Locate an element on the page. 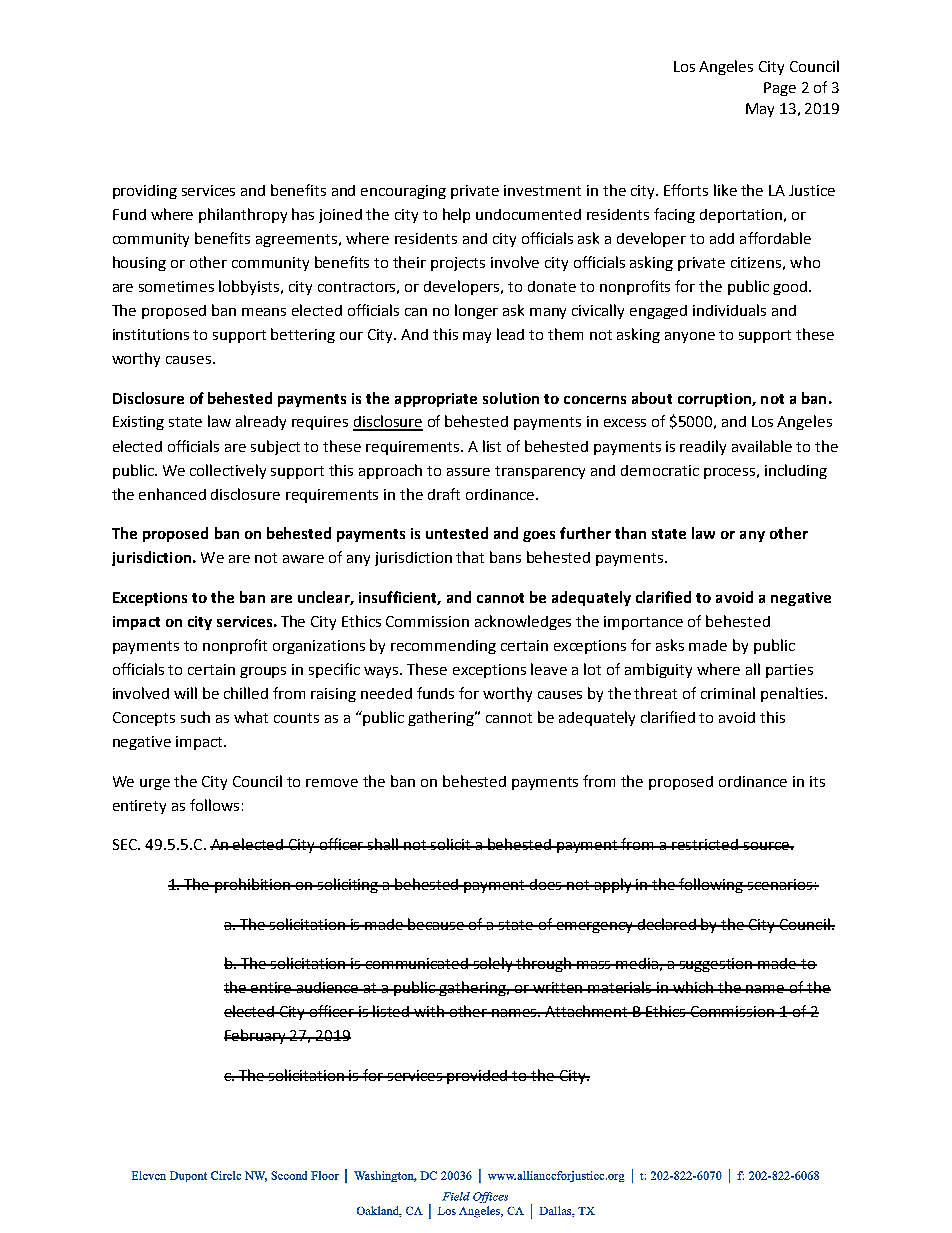 This document has width=952, height=1233. such is located at coordinates (195, 717).
